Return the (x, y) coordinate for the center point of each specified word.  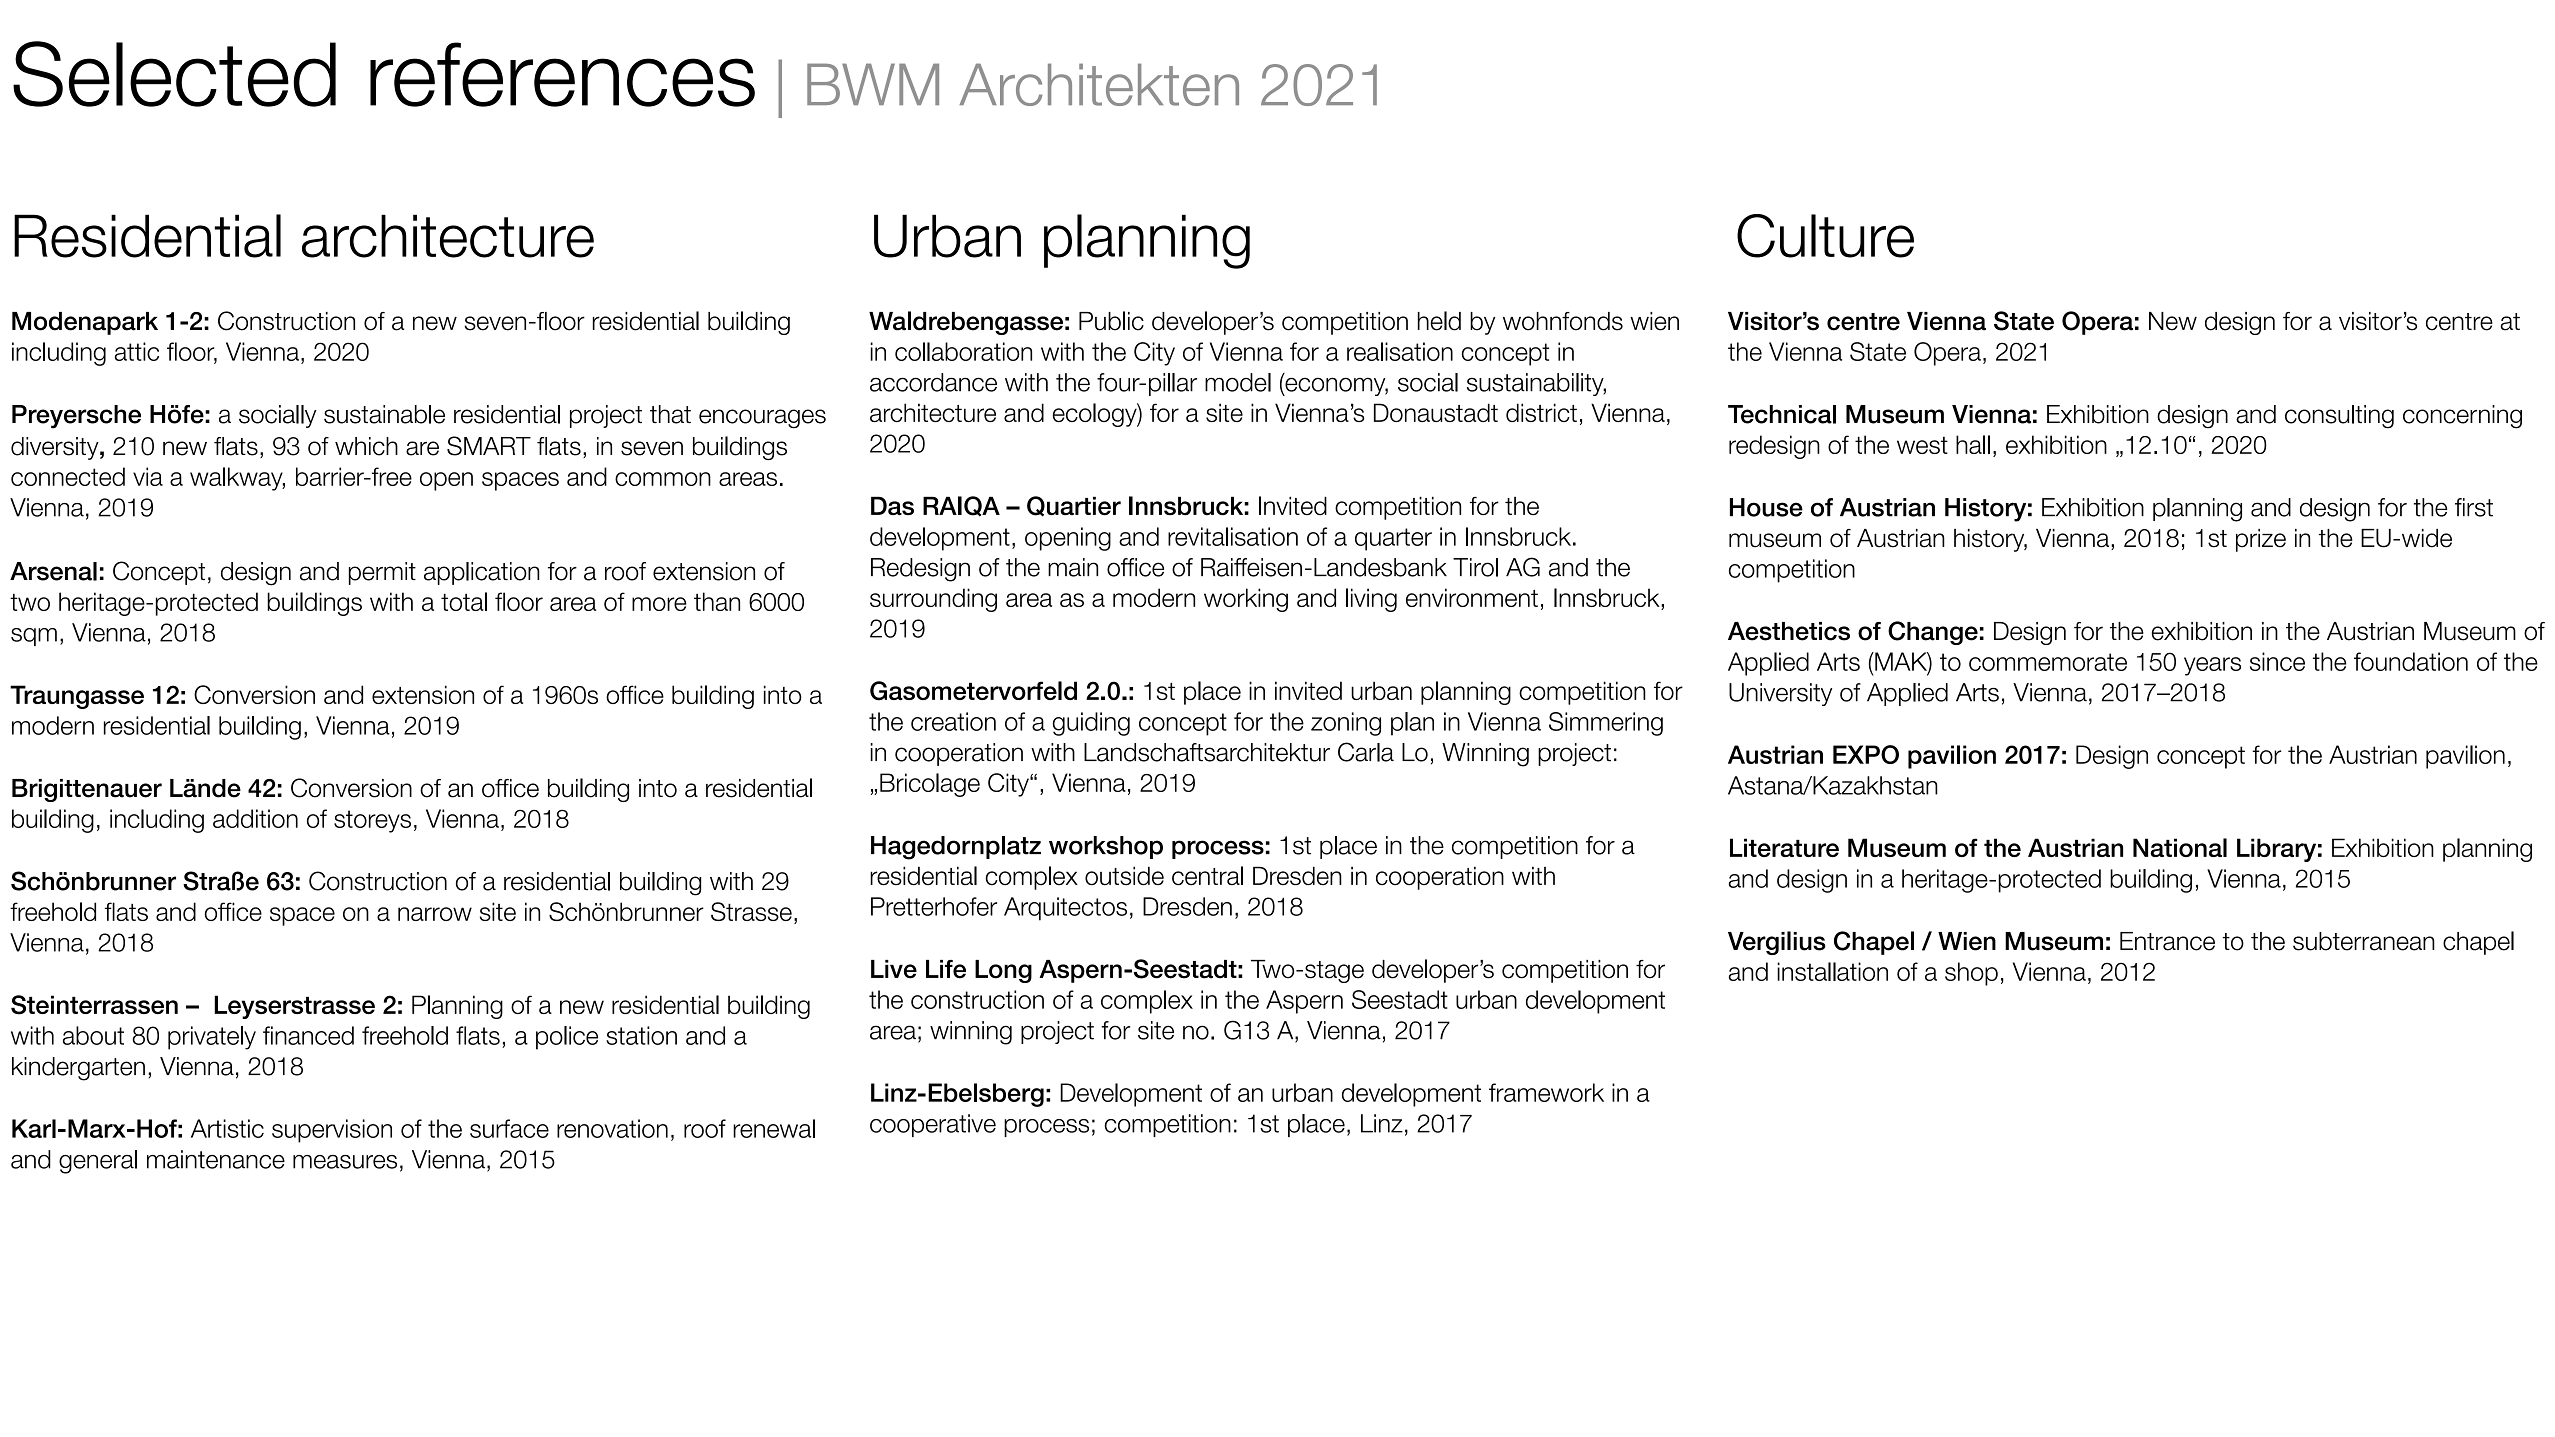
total (464, 601)
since (2277, 661)
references (562, 74)
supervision (332, 1131)
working (1246, 600)
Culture (1825, 236)
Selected (174, 74)
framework (1546, 1092)
